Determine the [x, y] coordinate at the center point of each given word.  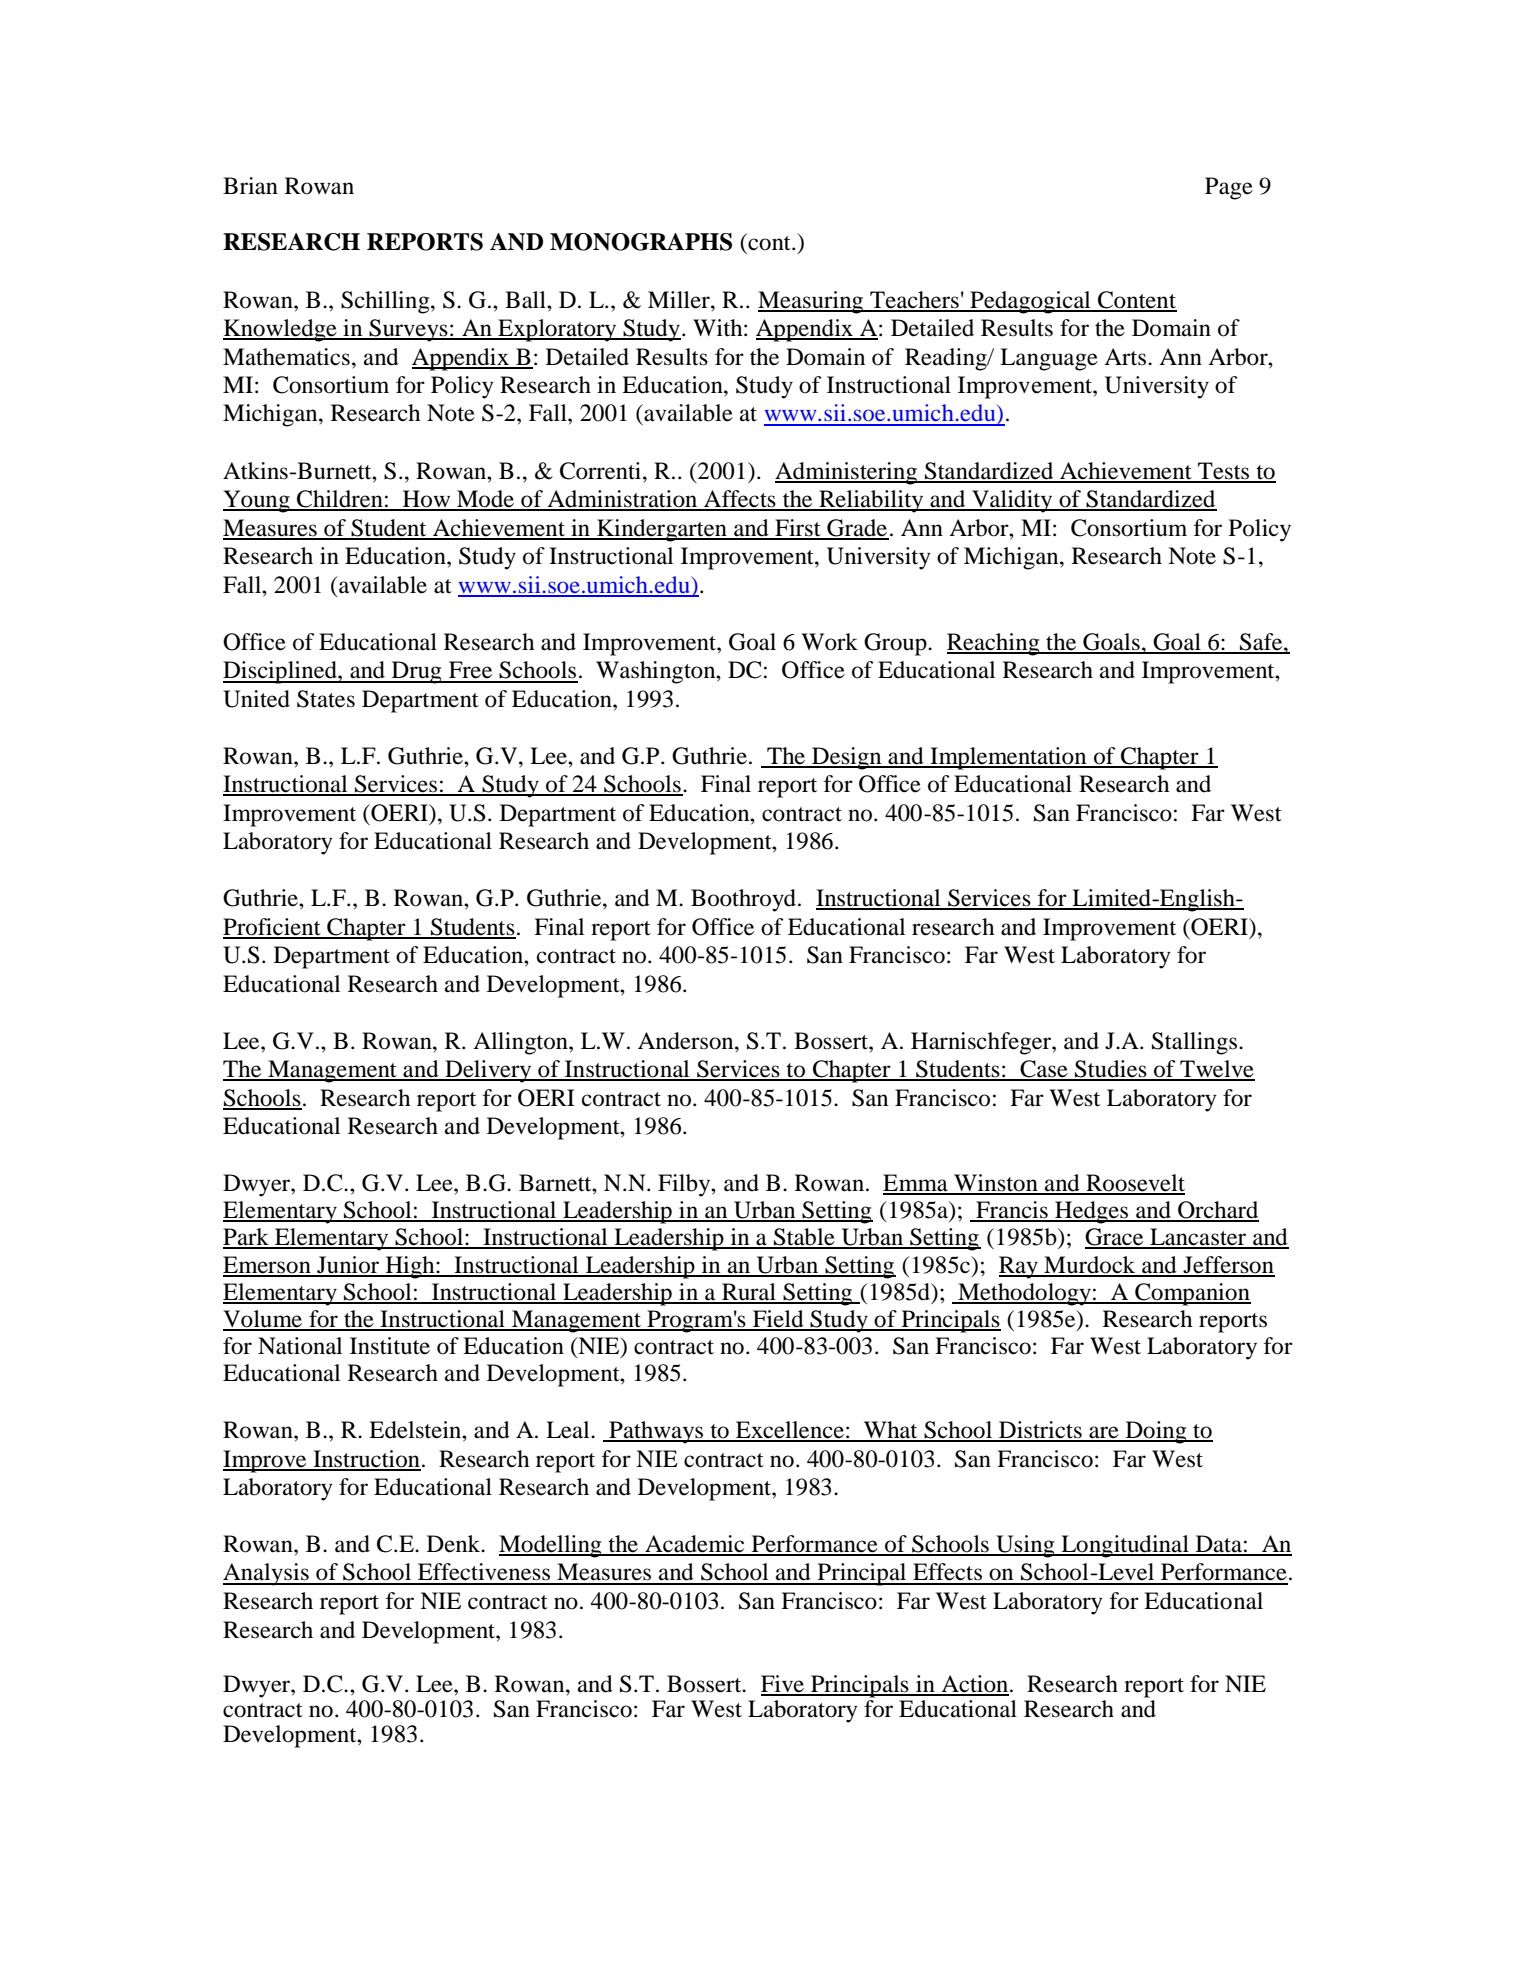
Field [778, 1320]
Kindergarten [662, 530]
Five [783, 1685]
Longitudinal [1125, 1546]
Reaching [994, 644]
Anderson [687, 1041]
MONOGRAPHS [641, 242]
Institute [390, 1346]
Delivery [488, 1071]
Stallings [1196, 1043]
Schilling [386, 302]
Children [340, 500]
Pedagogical [1030, 302]
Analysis [267, 1574]
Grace [1115, 1238]
